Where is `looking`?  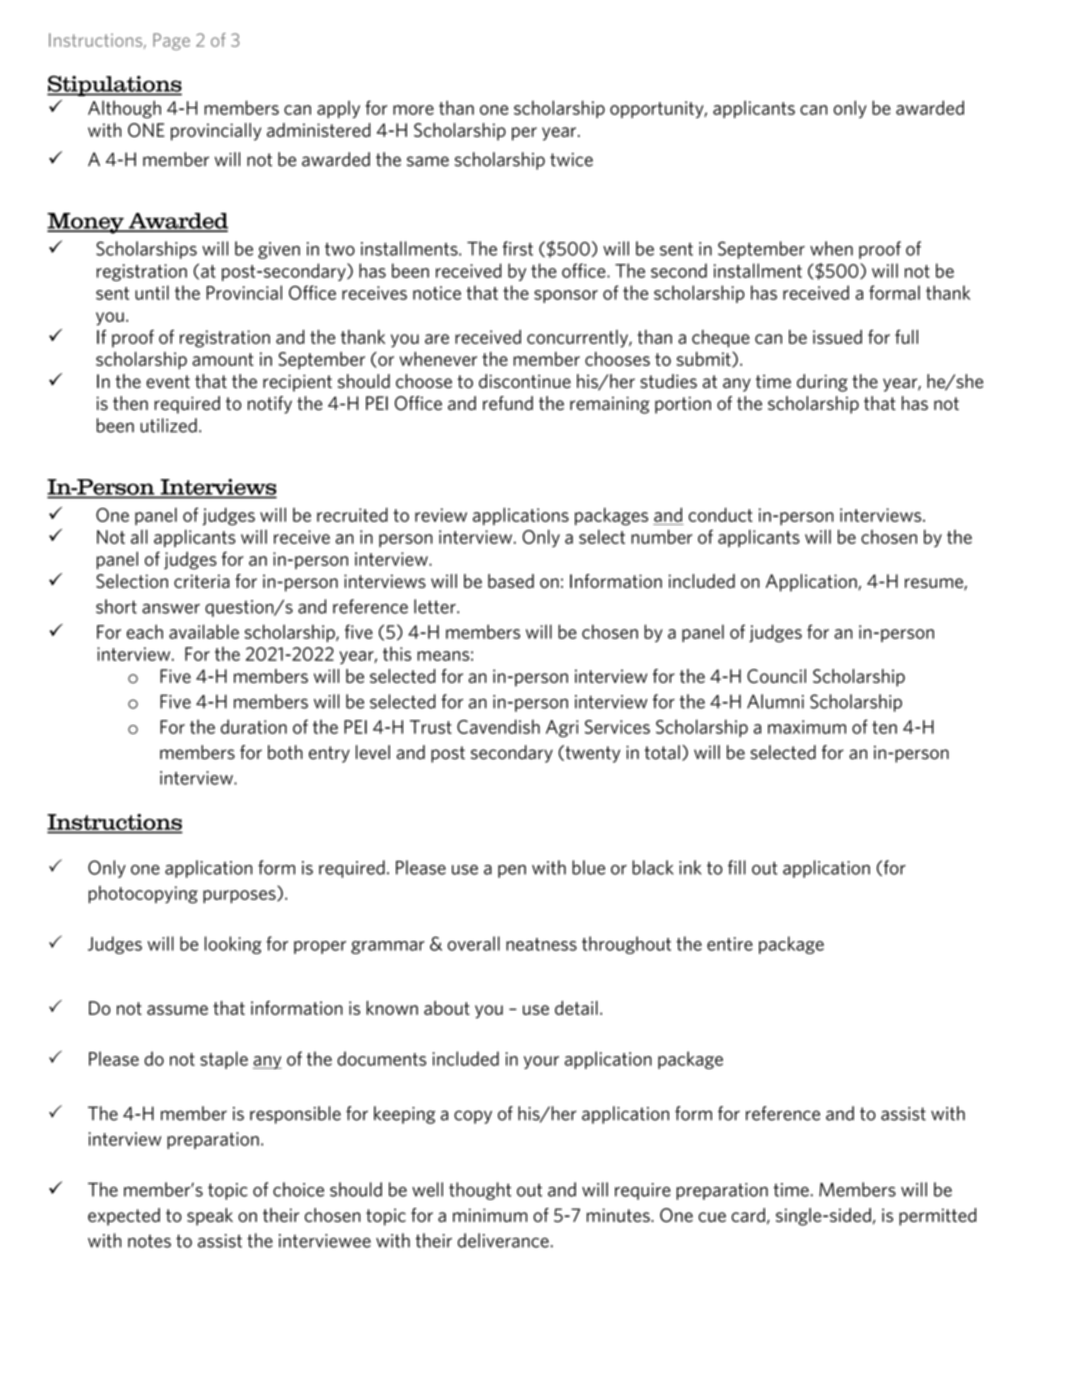 looking is located at coordinates (233, 945).
